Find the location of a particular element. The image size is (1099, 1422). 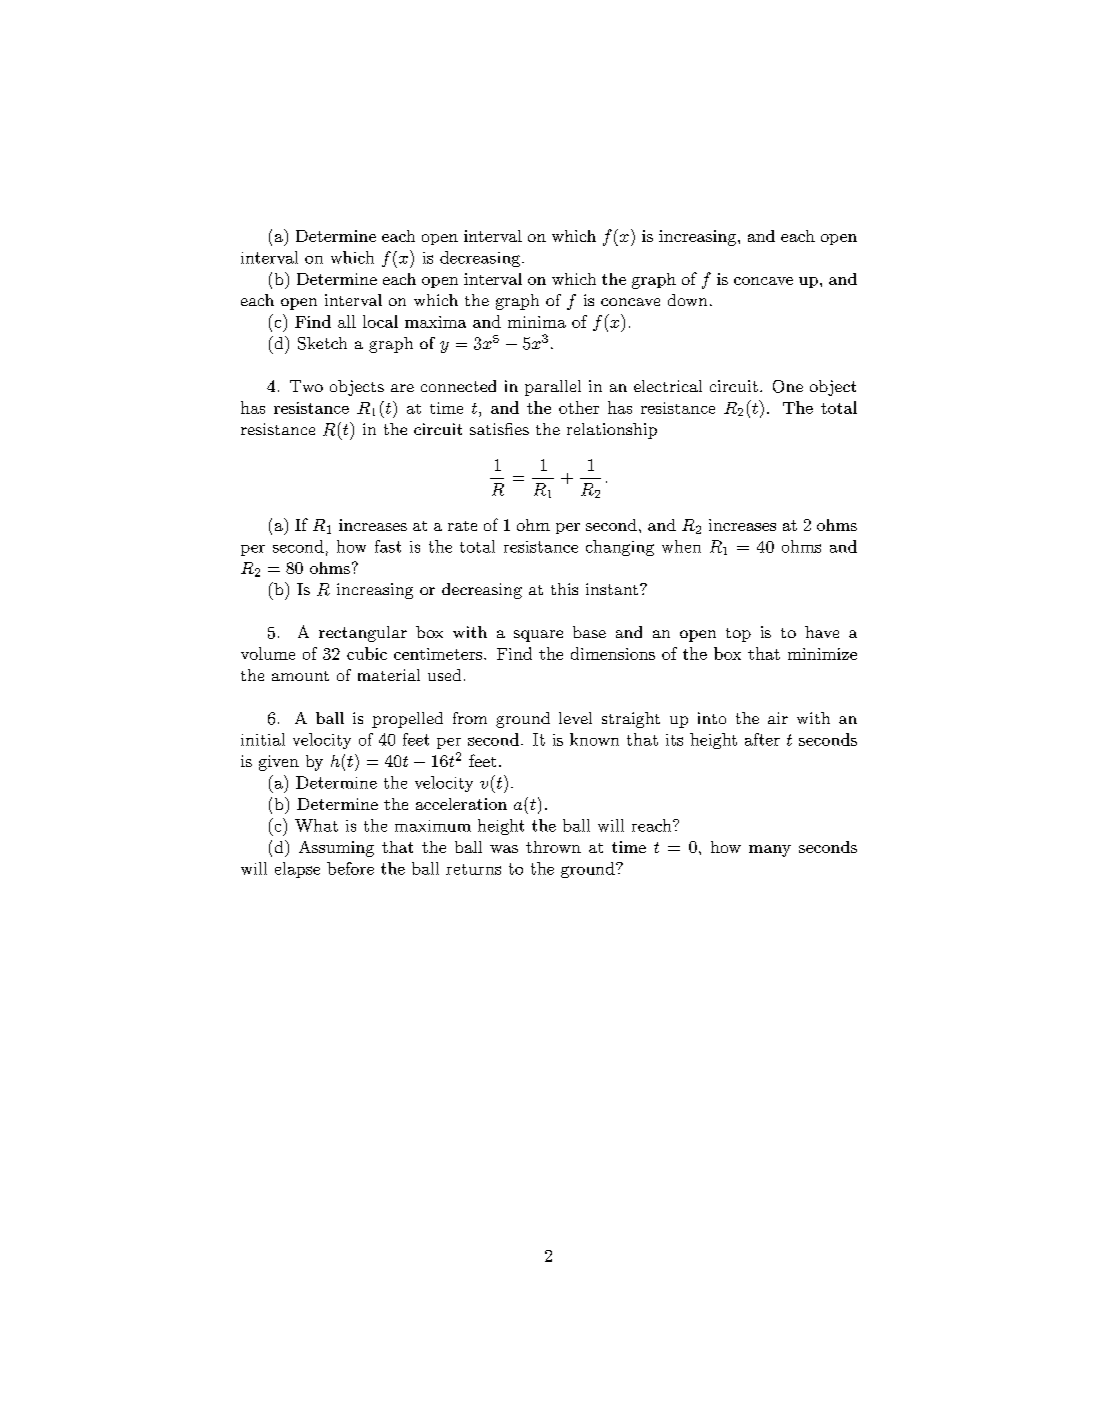

Assuming is located at coordinates (336, 849).
